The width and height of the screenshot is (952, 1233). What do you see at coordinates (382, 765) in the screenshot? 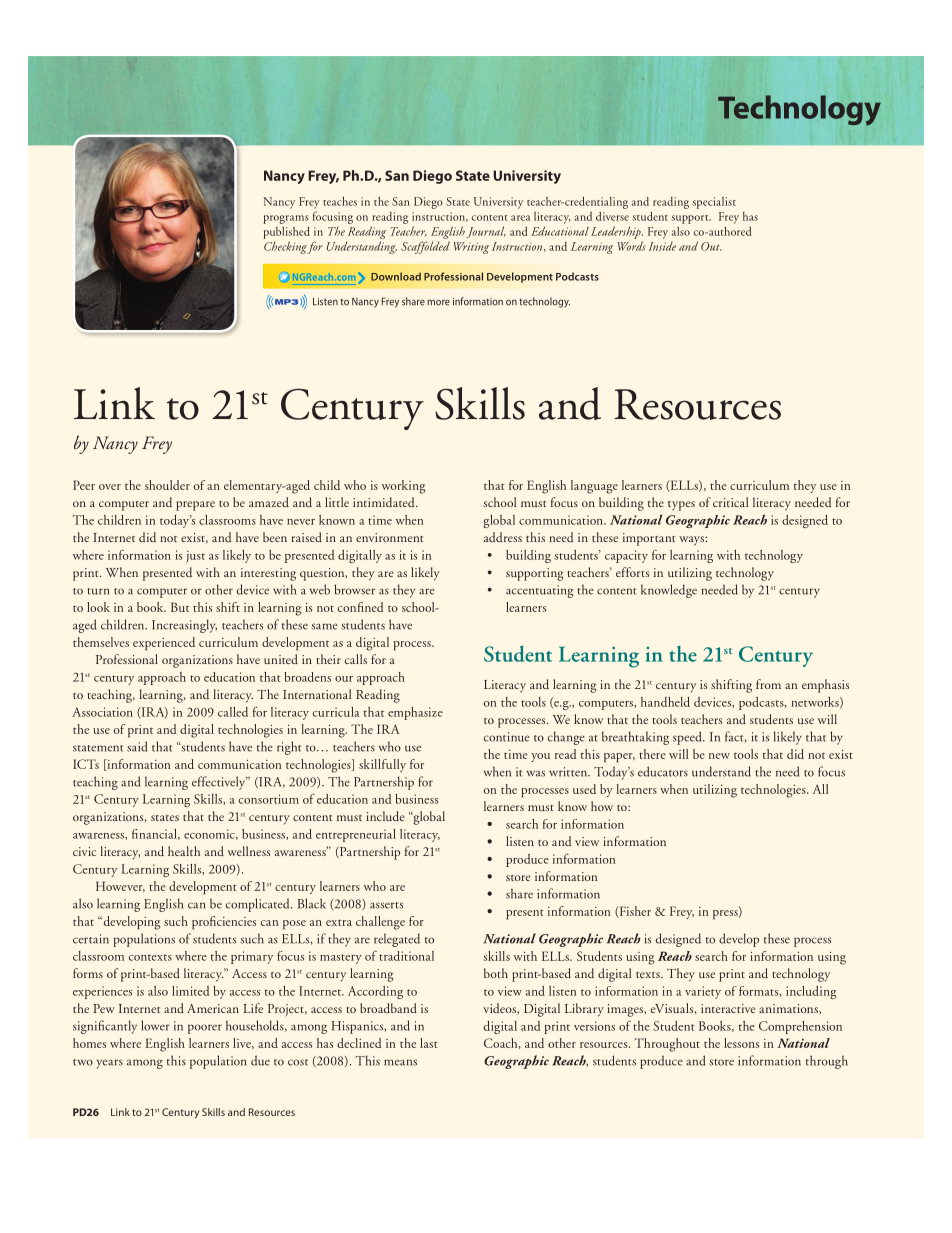
I see `skillfully` at bounding box center [382, 765].
